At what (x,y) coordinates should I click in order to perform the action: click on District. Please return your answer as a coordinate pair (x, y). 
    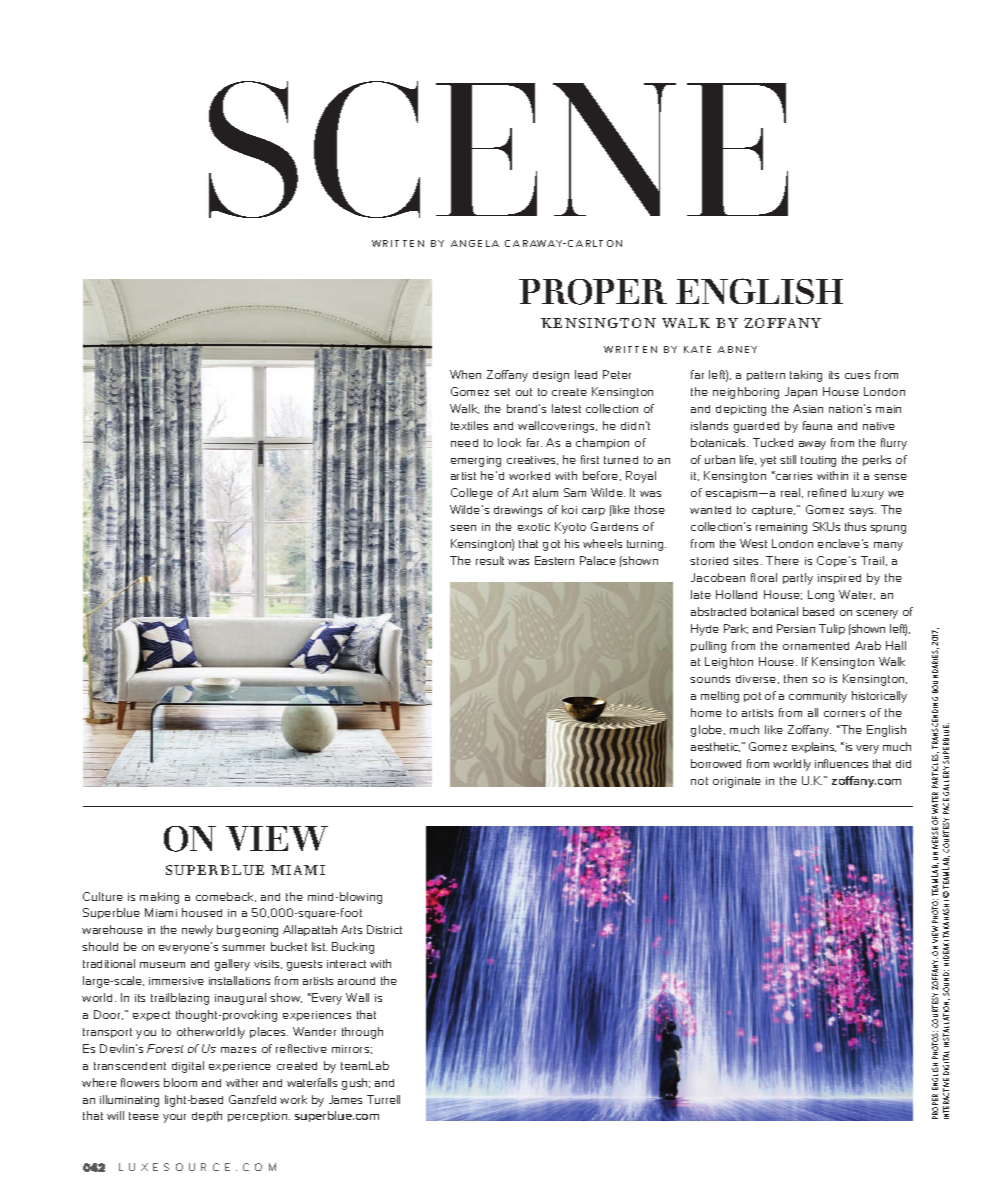
    Looking at the image, I should click on (384, 929).
